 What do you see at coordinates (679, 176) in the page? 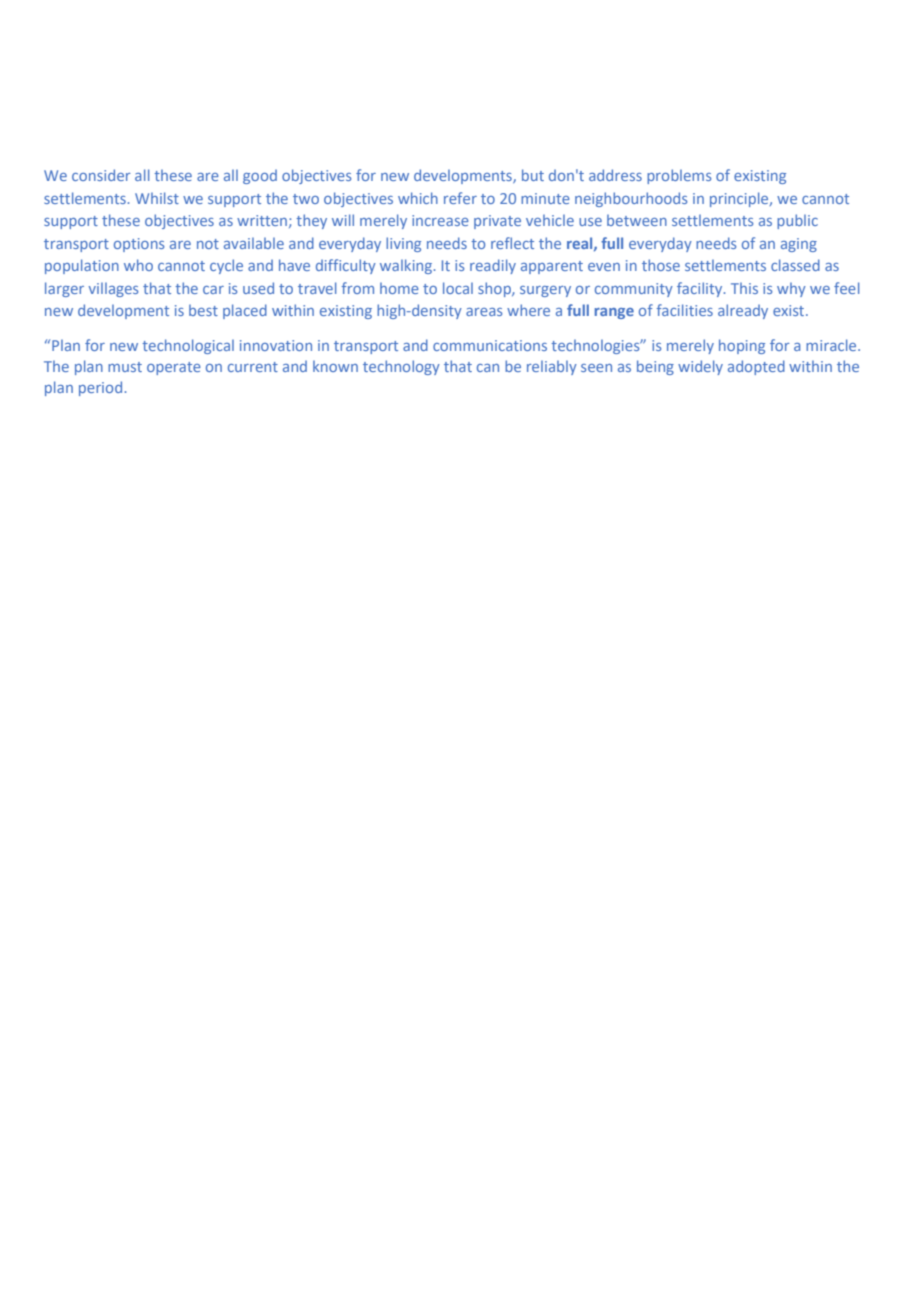
I see `problems` at bounding box center [679, 176].
